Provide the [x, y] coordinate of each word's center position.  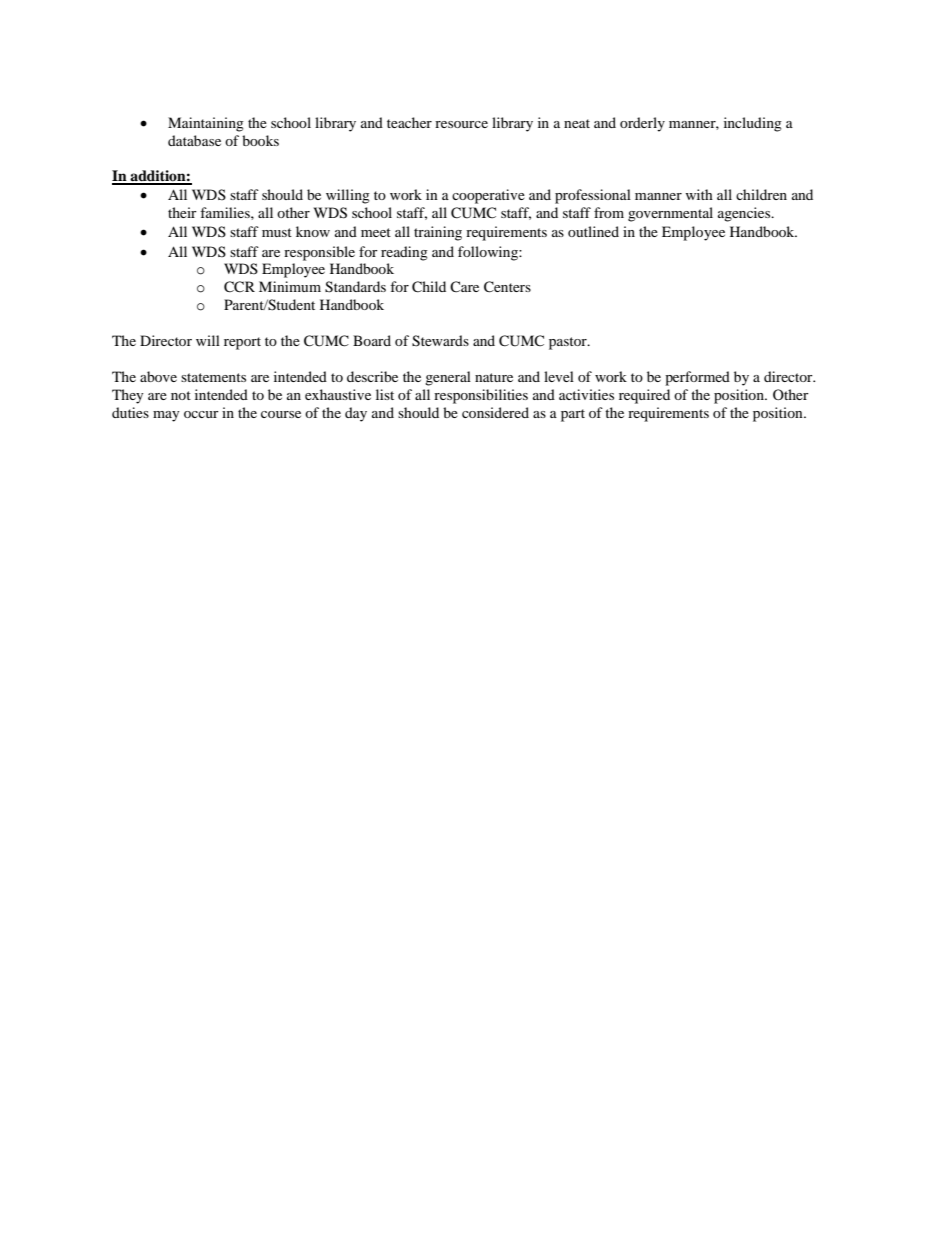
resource [461, 124]
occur [201, 414]
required [644, 396]
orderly [642, 124]
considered [495, 412]
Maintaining [206, 124]
